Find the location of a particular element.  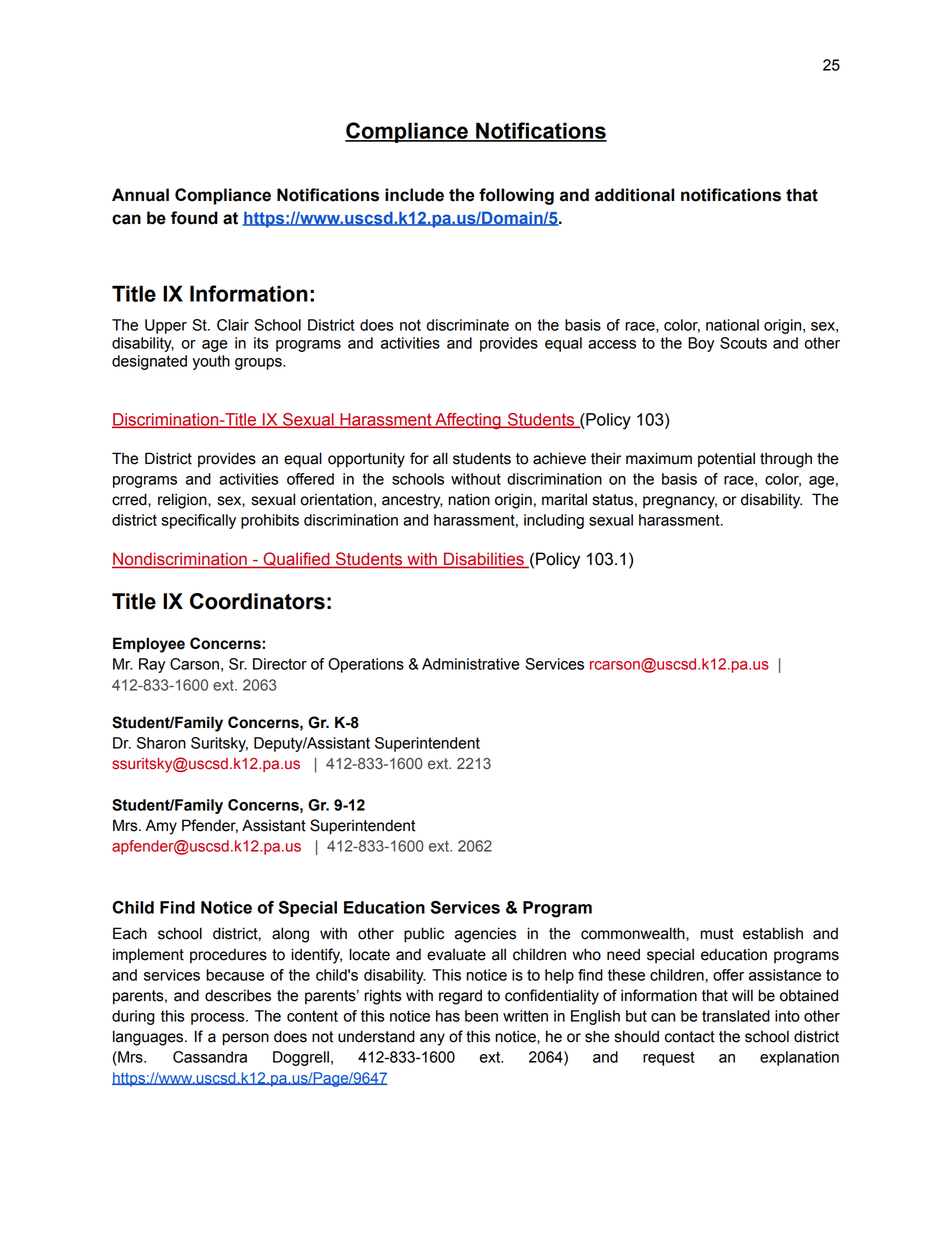

been is located at coordinates (481, 1016).
